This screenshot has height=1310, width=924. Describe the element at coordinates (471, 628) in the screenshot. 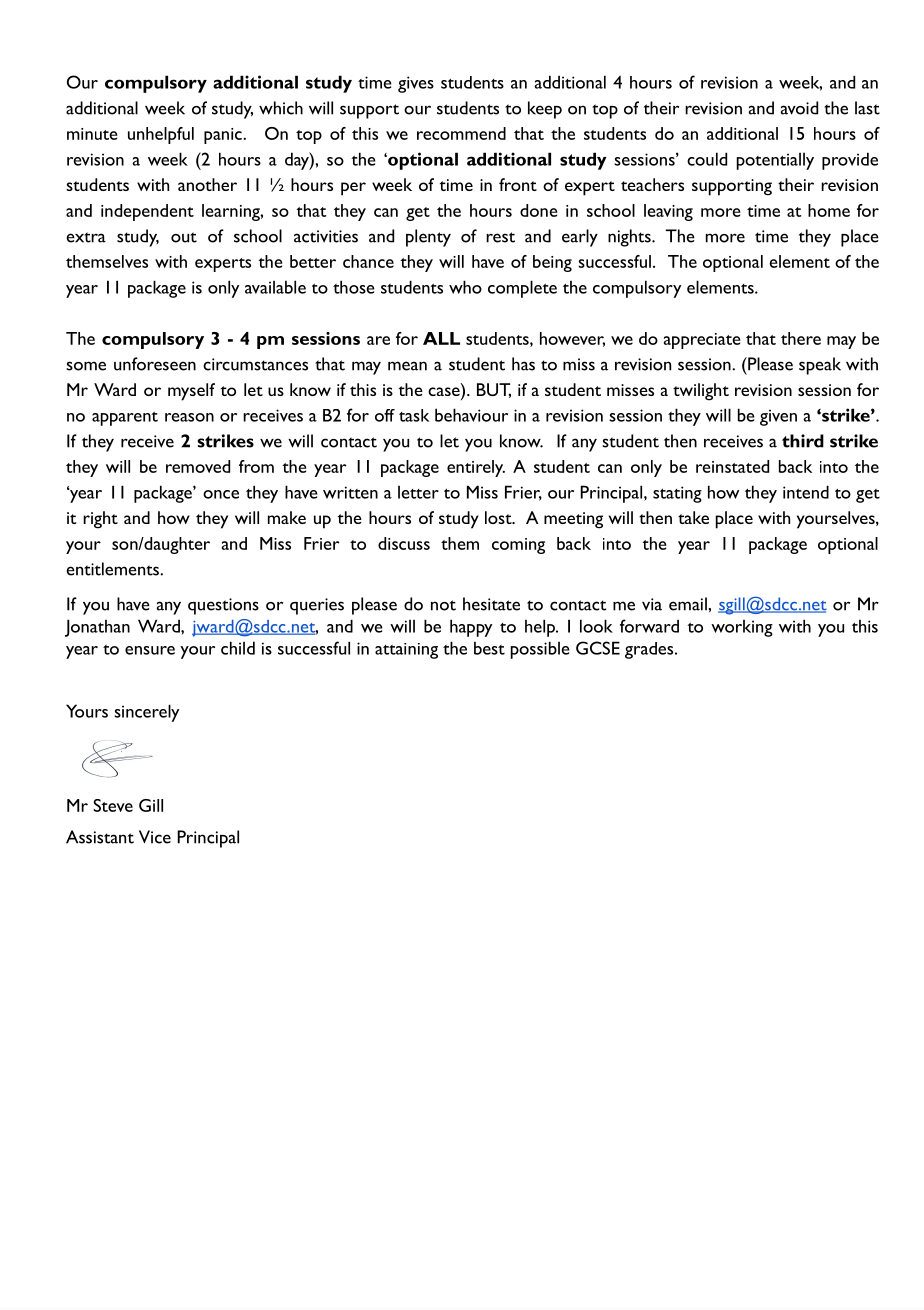

I see `happy` at that location.
